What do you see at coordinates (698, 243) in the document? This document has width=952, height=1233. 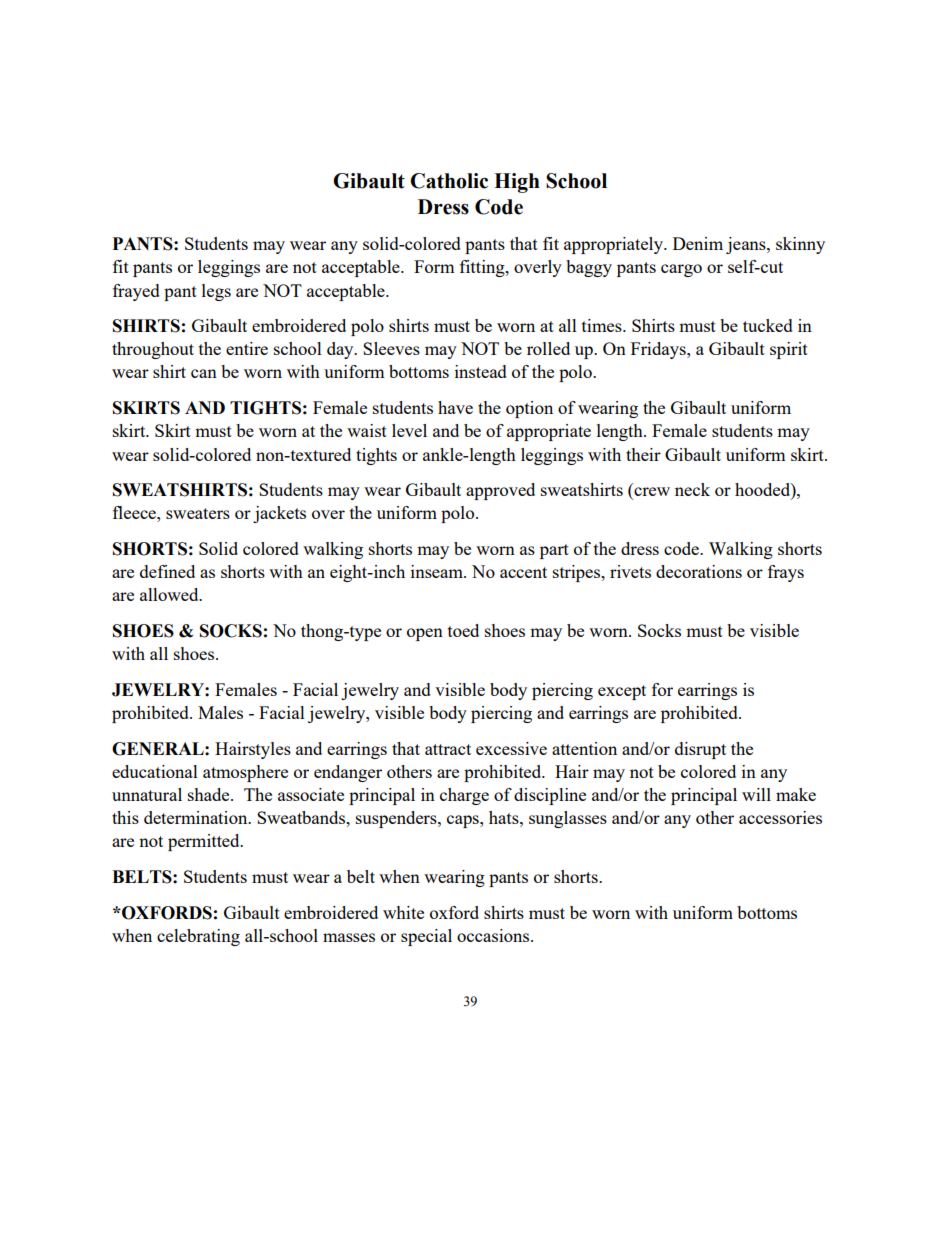 I see `Denim` at bounding box center [698, 243].
